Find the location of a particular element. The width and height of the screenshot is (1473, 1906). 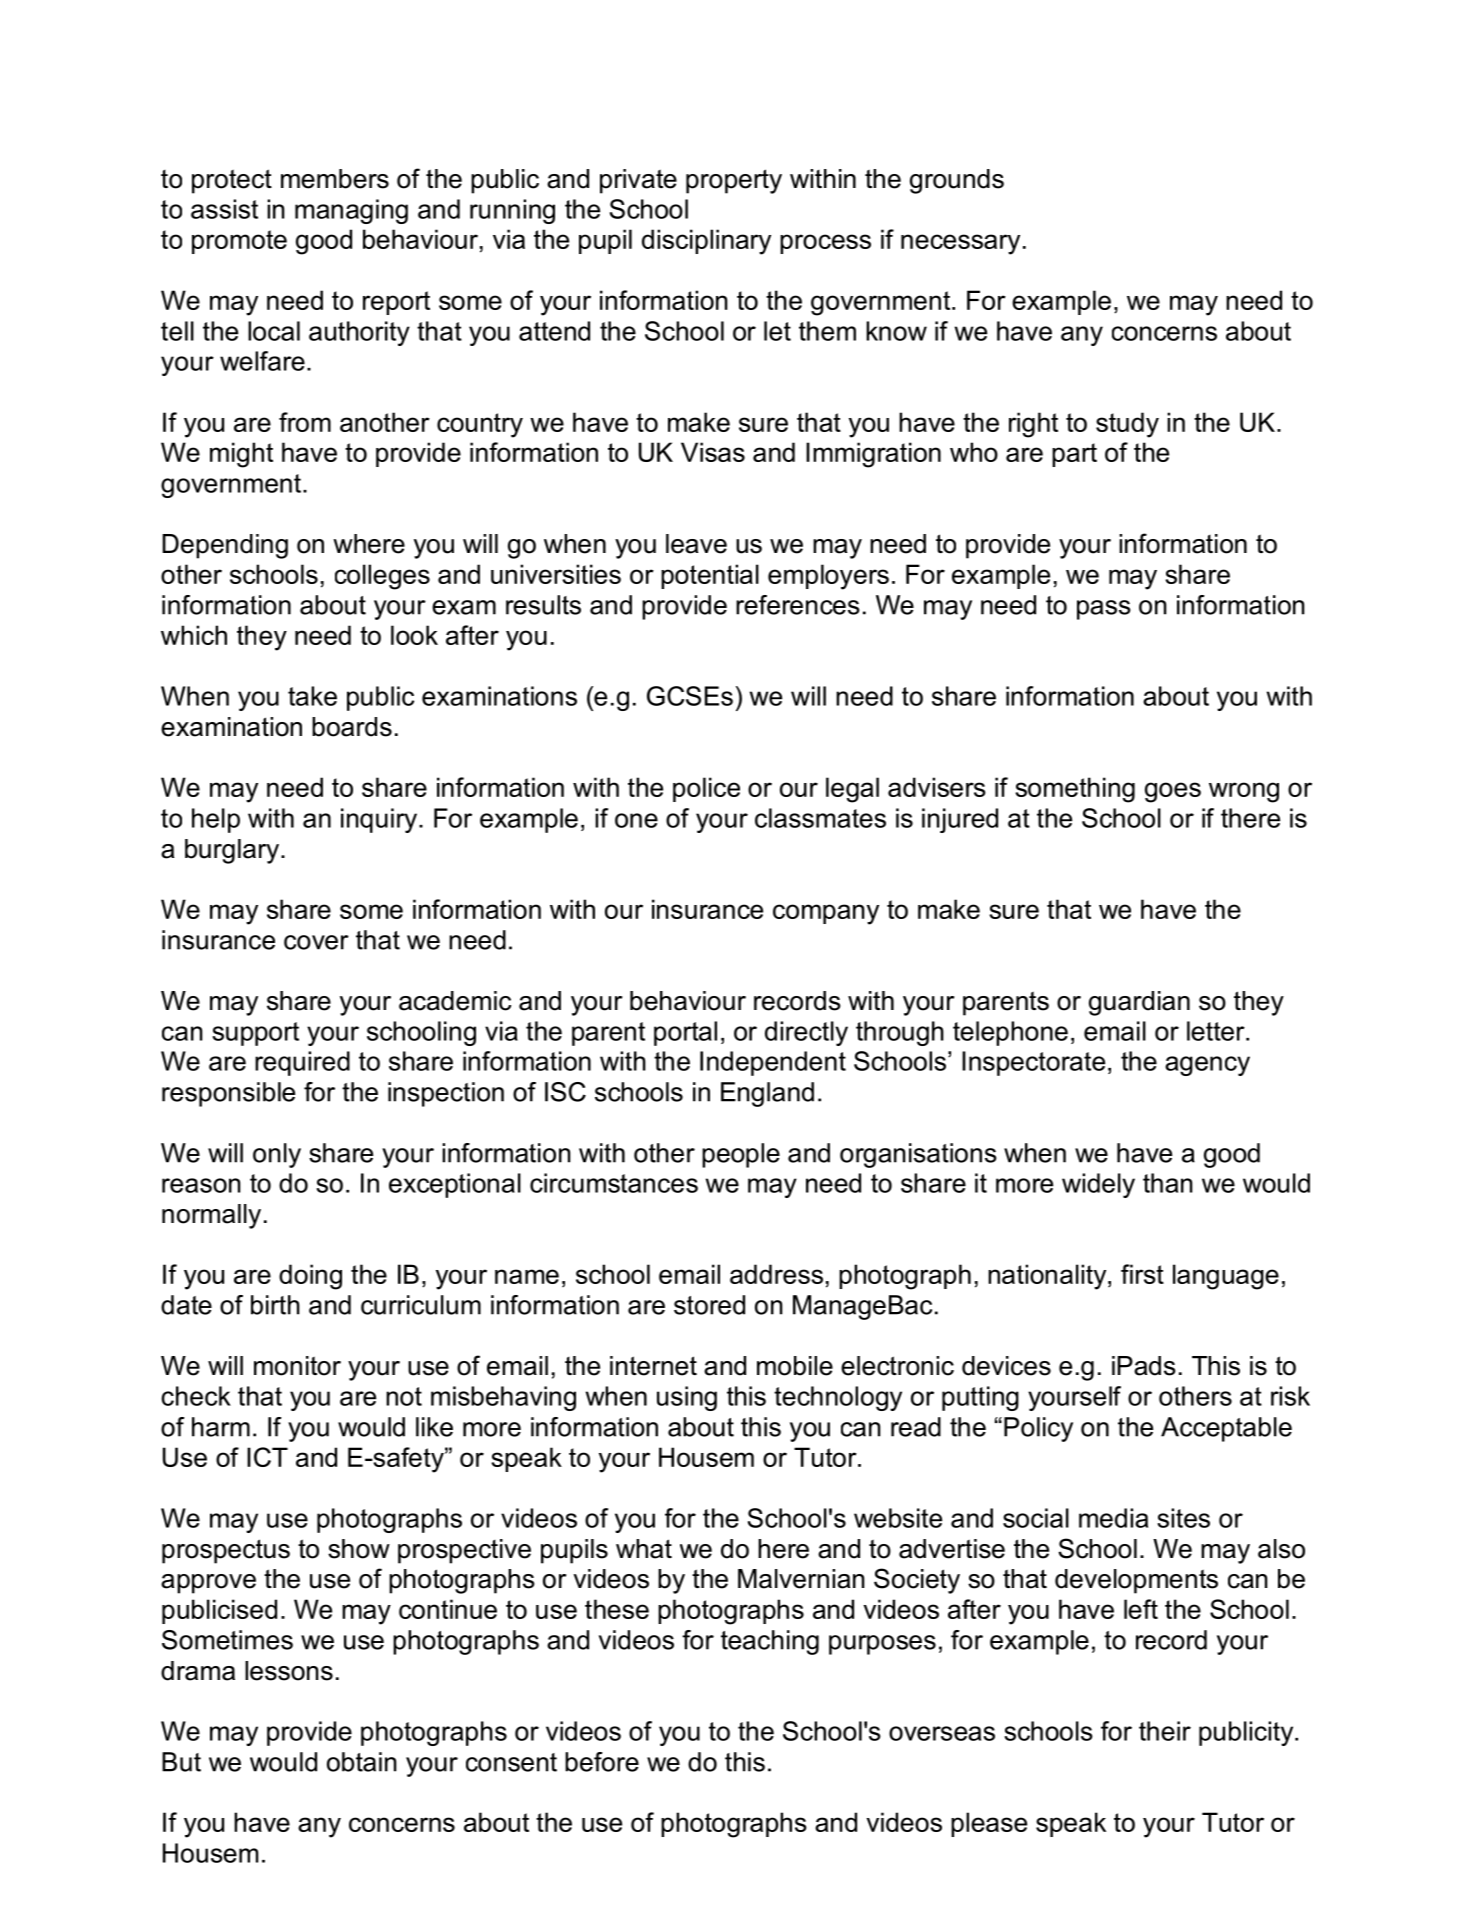

disciplinary is located at coordinates (706, 242).
